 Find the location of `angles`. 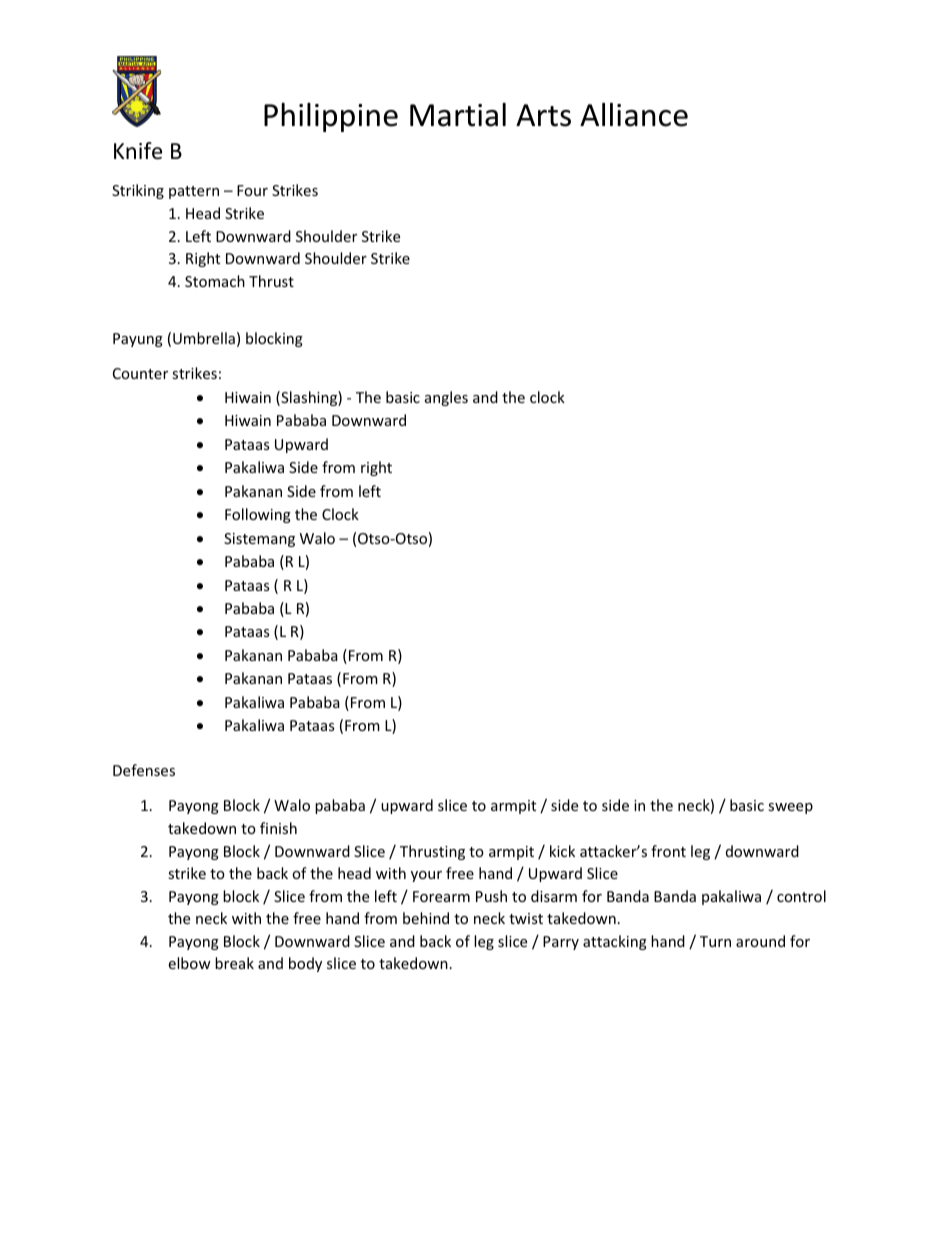

angles is located at coordinates (446, 398).
